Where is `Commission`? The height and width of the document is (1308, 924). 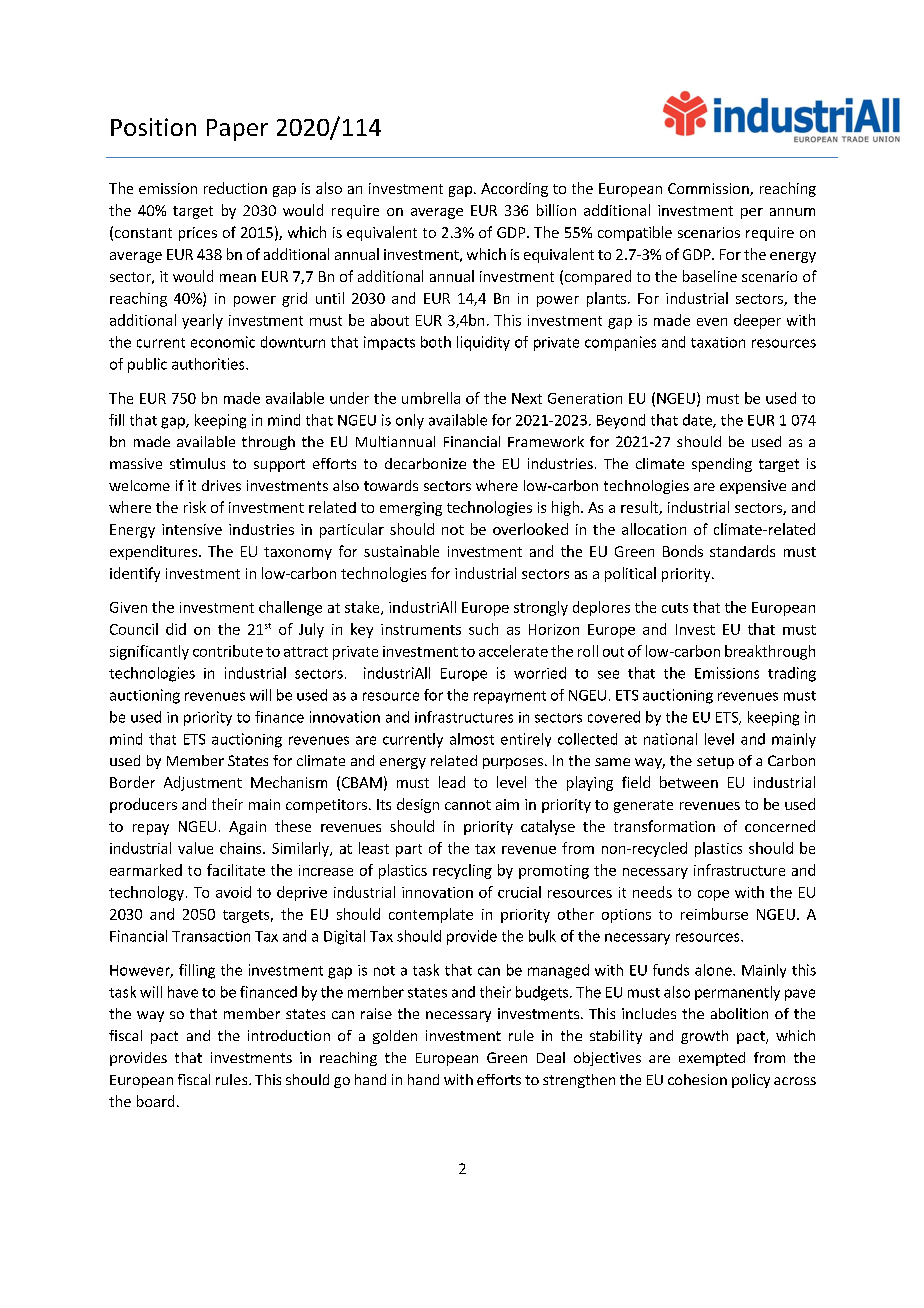
Commission is located at coordinates (709, 189).
